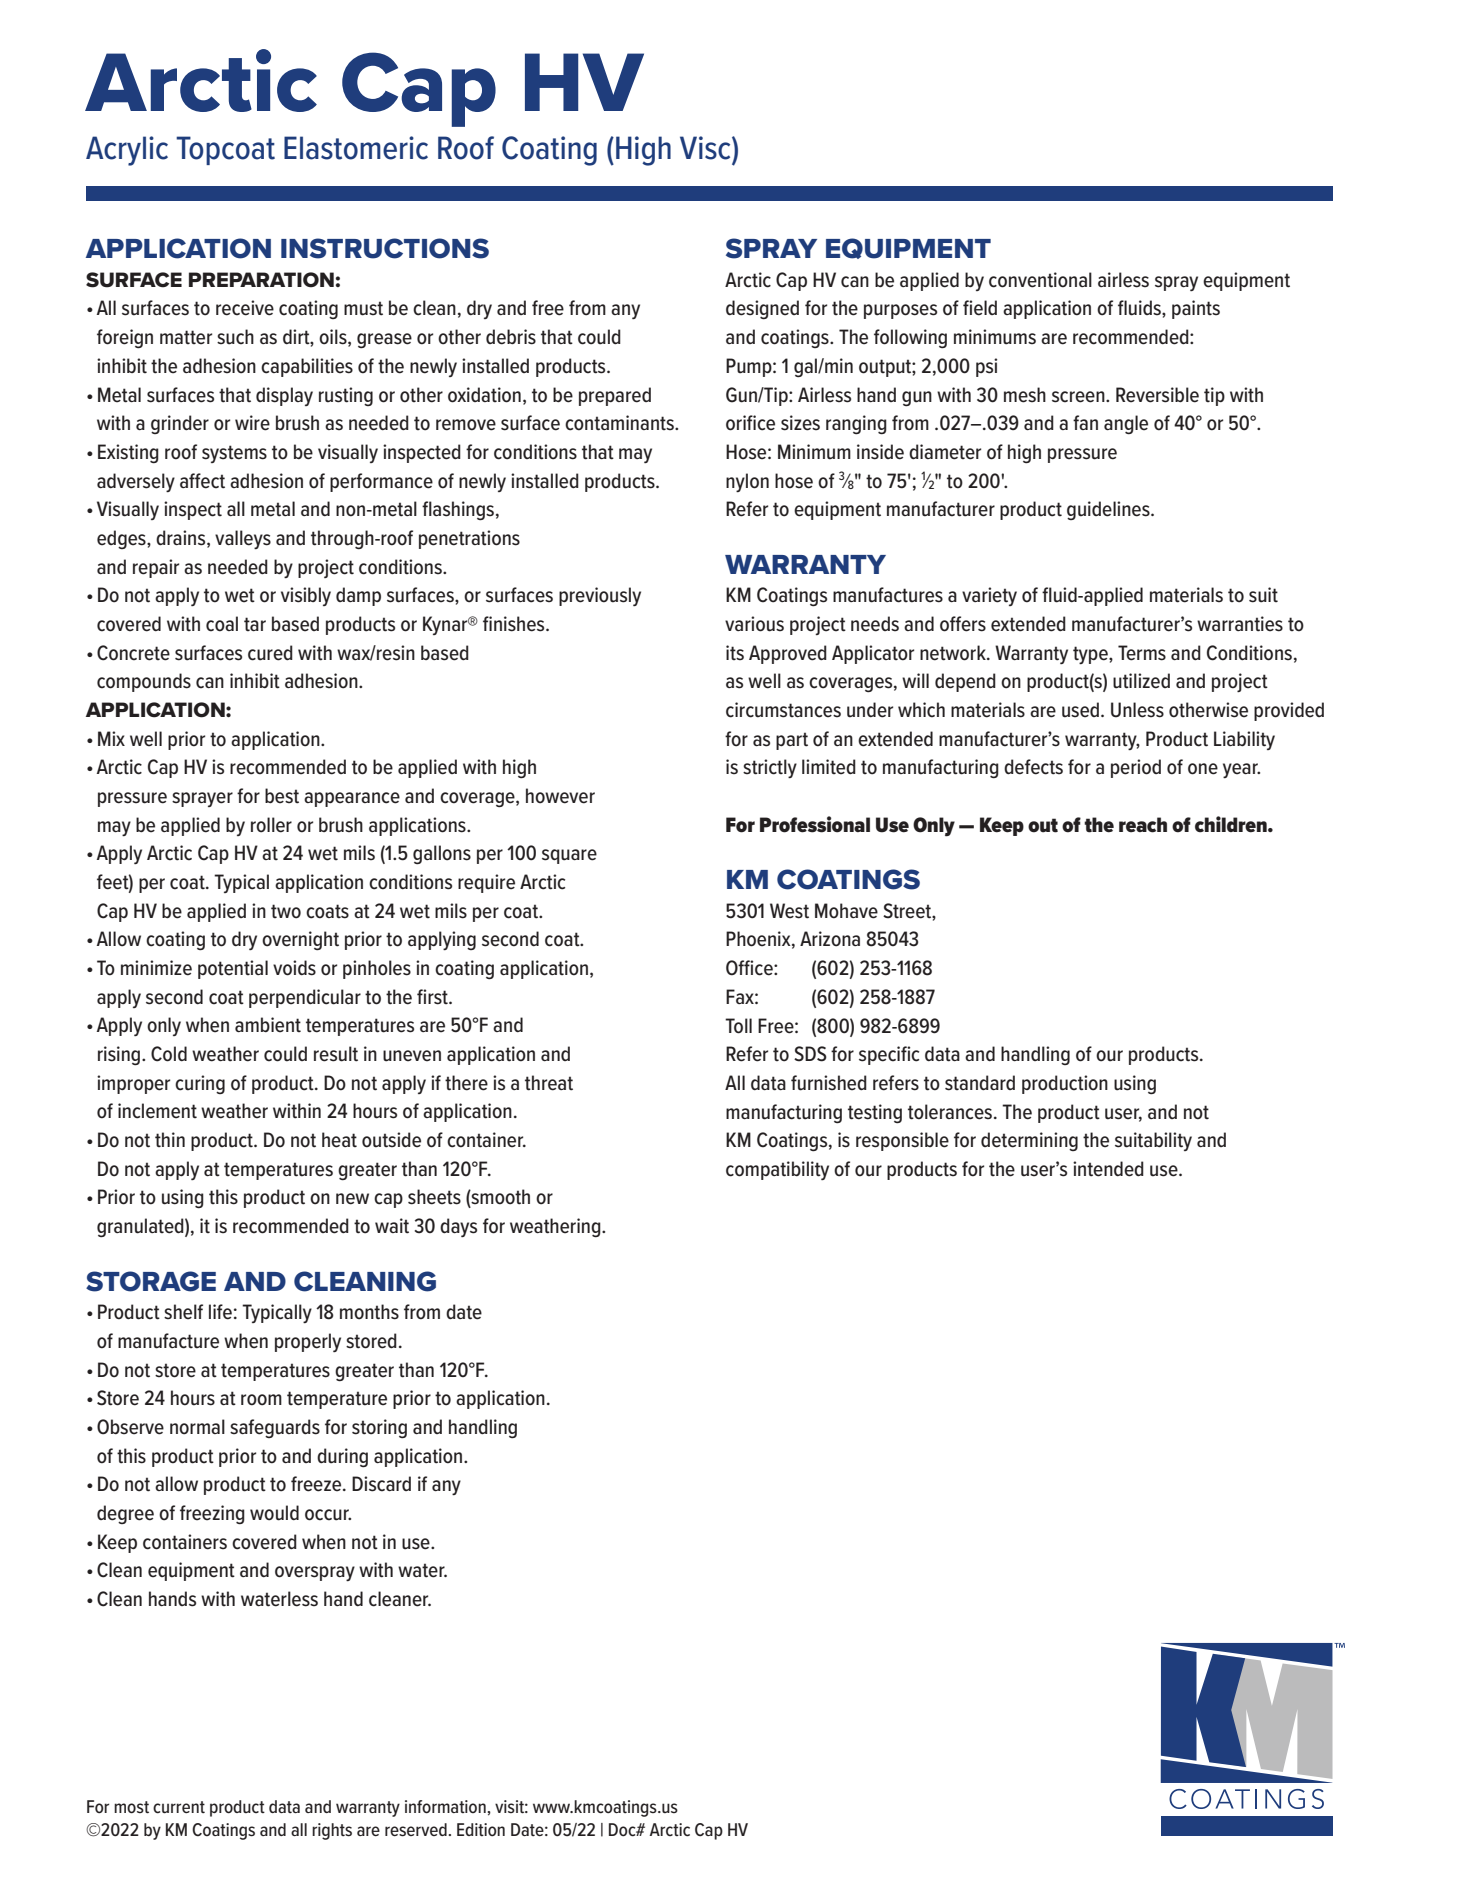  Describe the element at coordinates (762, 309) in the page. I see `designed` at that location.
